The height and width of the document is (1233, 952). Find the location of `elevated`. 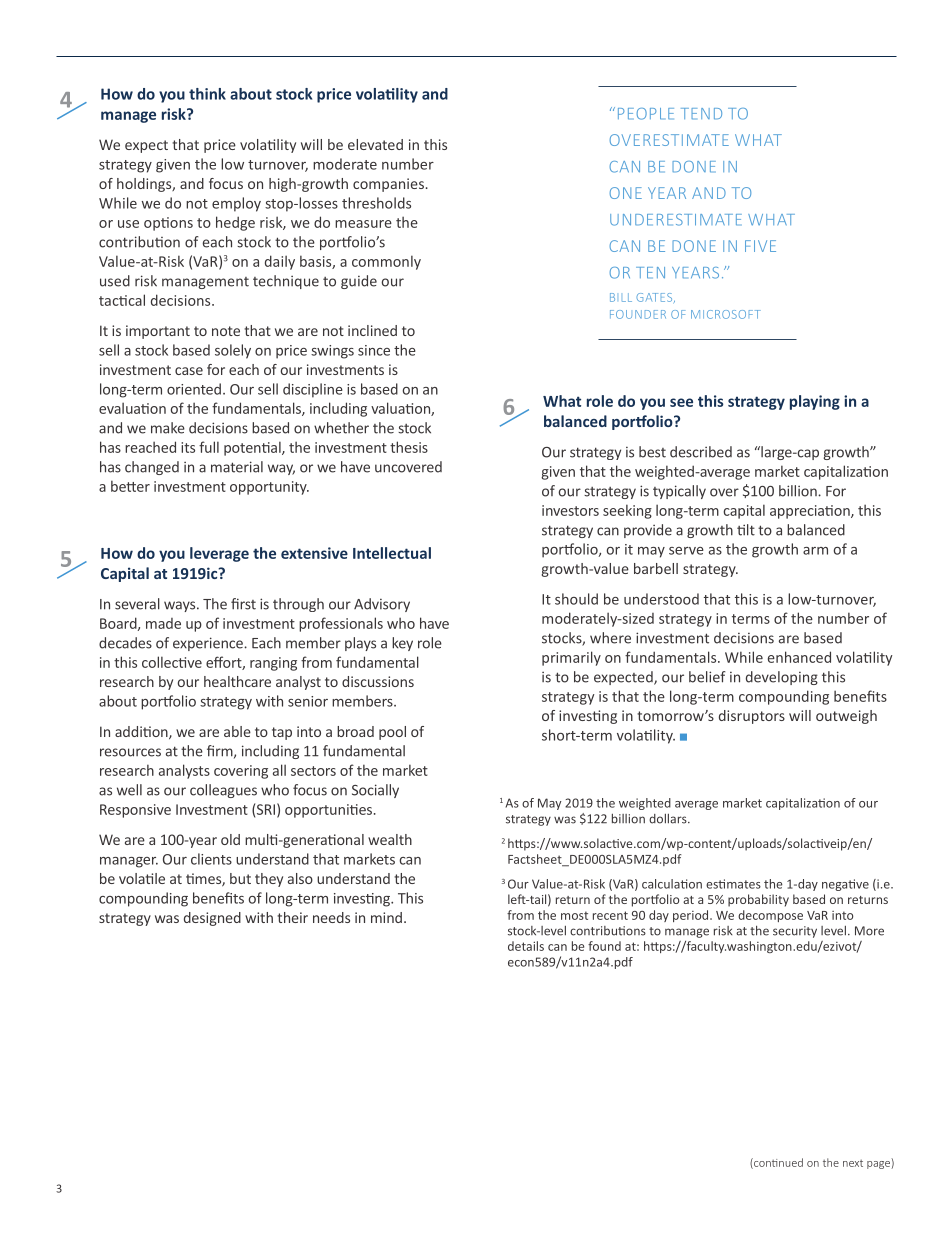

elevated is located at coordinates (375, 144).
